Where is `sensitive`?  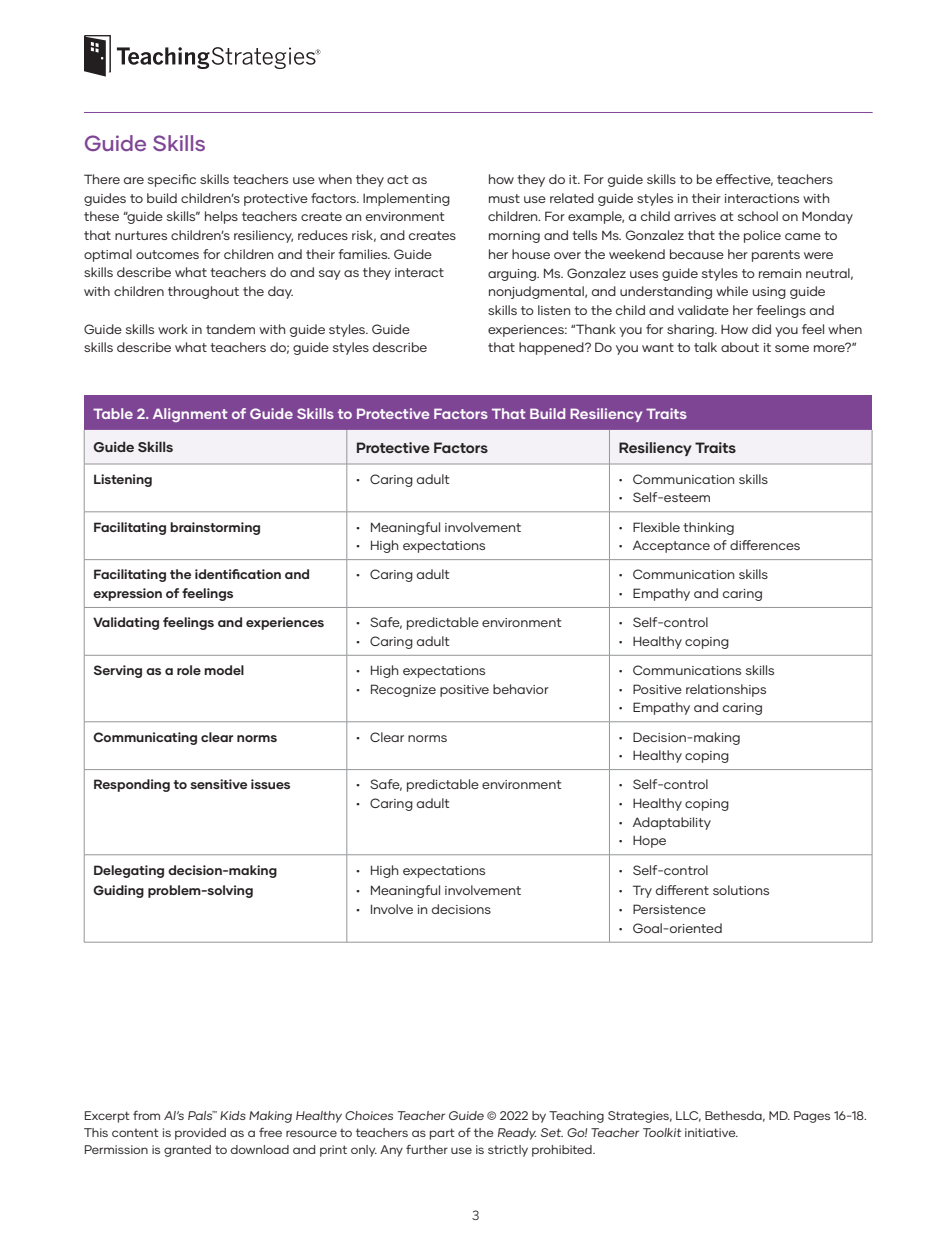
sensitive is located at coordinates (218, 784).
